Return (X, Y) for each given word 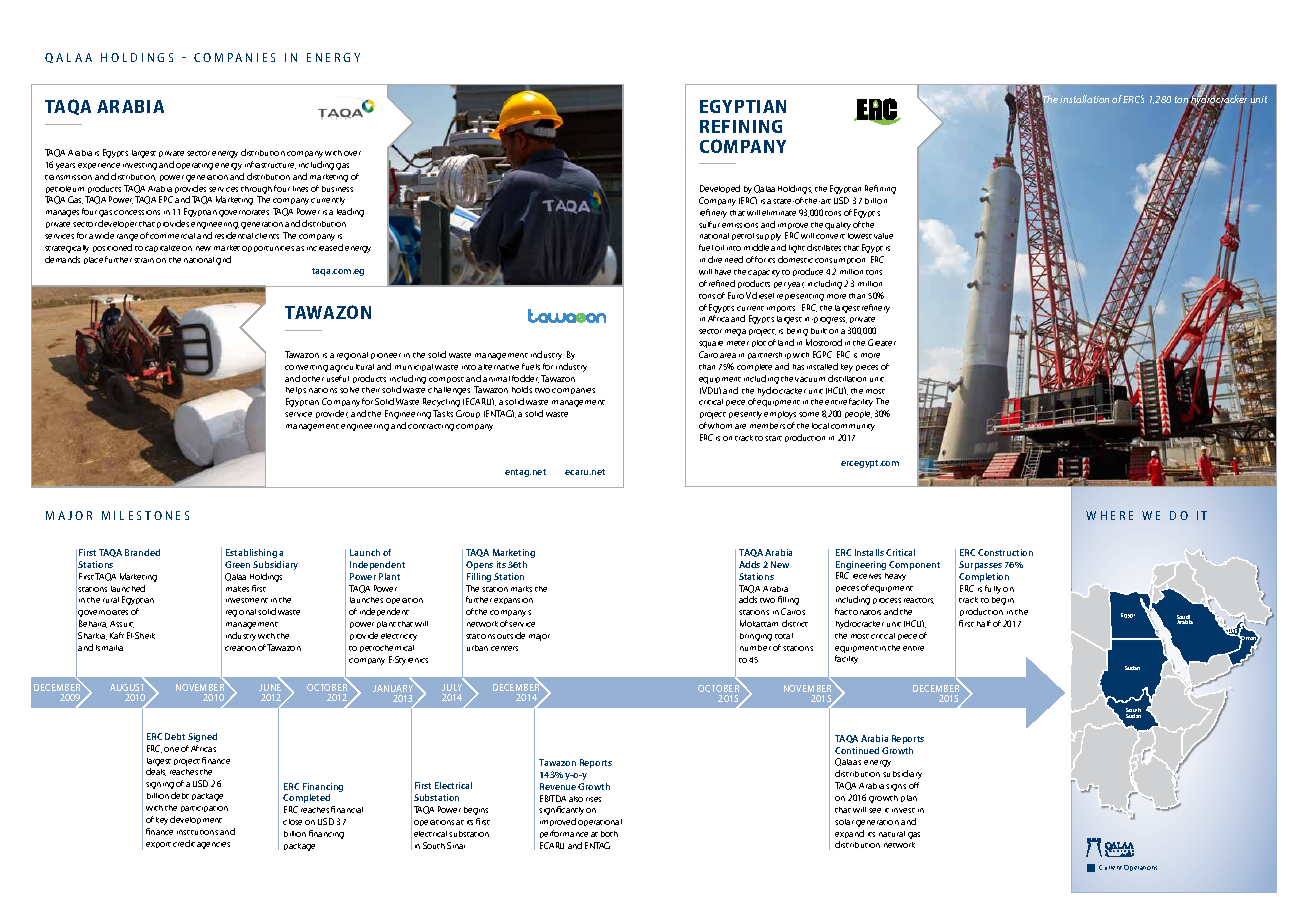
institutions (197, 832)
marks (521, 589)
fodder (525, 379)
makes (237, 589)
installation (1084, 99)
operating (194, 166)
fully (993, 589)
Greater (882, 342)
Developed (720, 189)
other (313, 379)
